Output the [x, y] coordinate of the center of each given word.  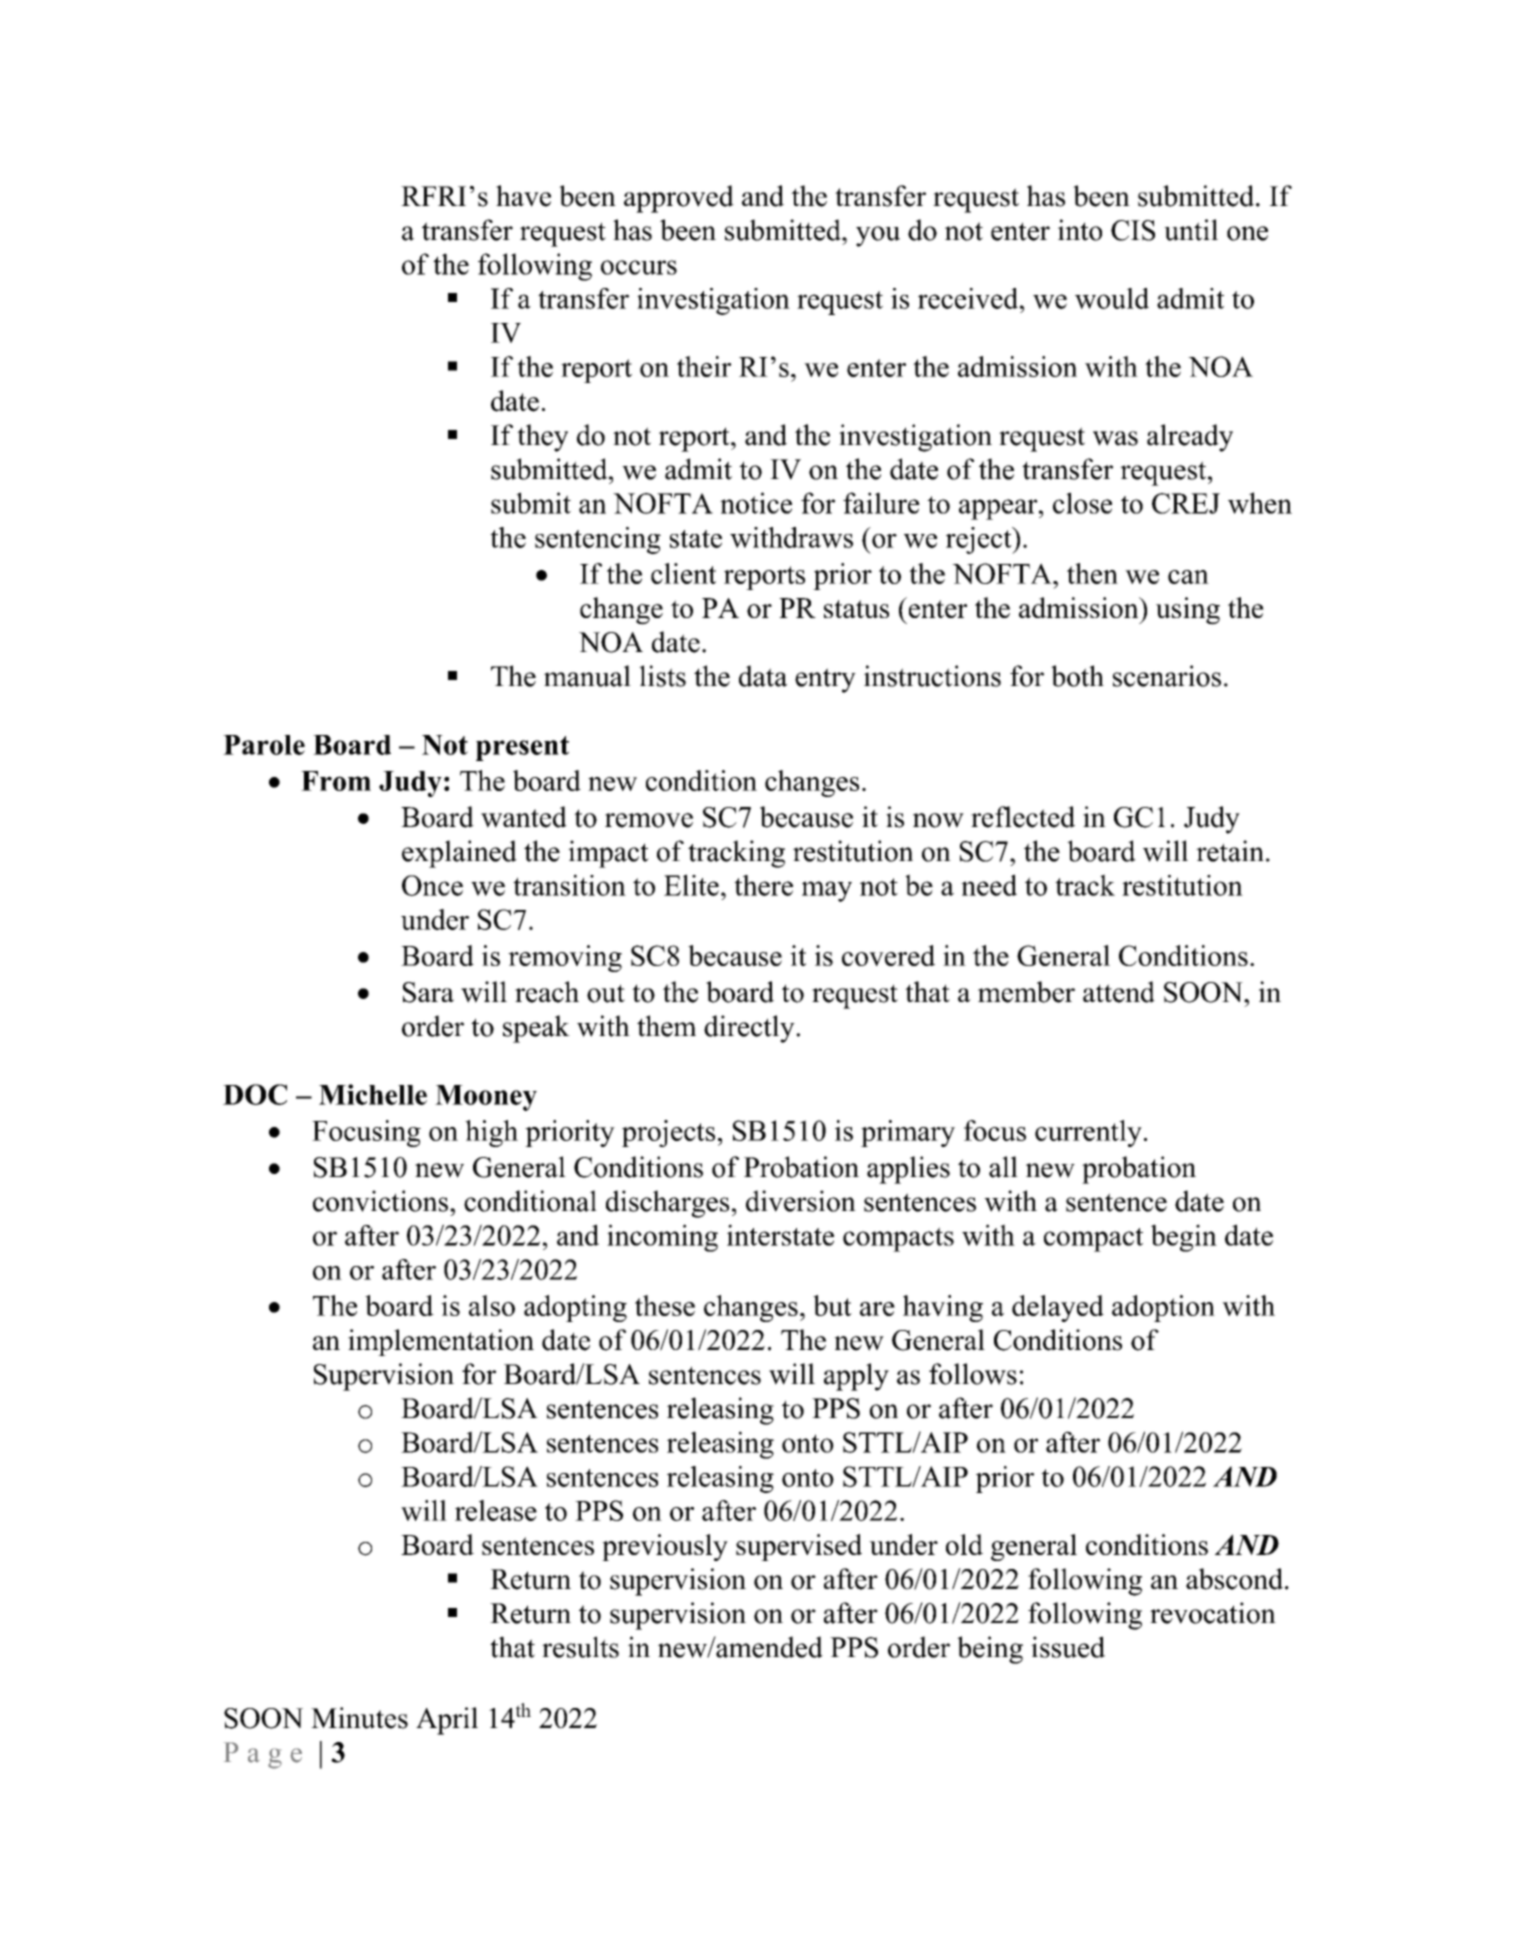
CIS [1133, 230]
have [523, 196]
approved [679, 199]
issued [1068, 1647]
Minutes [359, 1718]
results [580, 1647]
